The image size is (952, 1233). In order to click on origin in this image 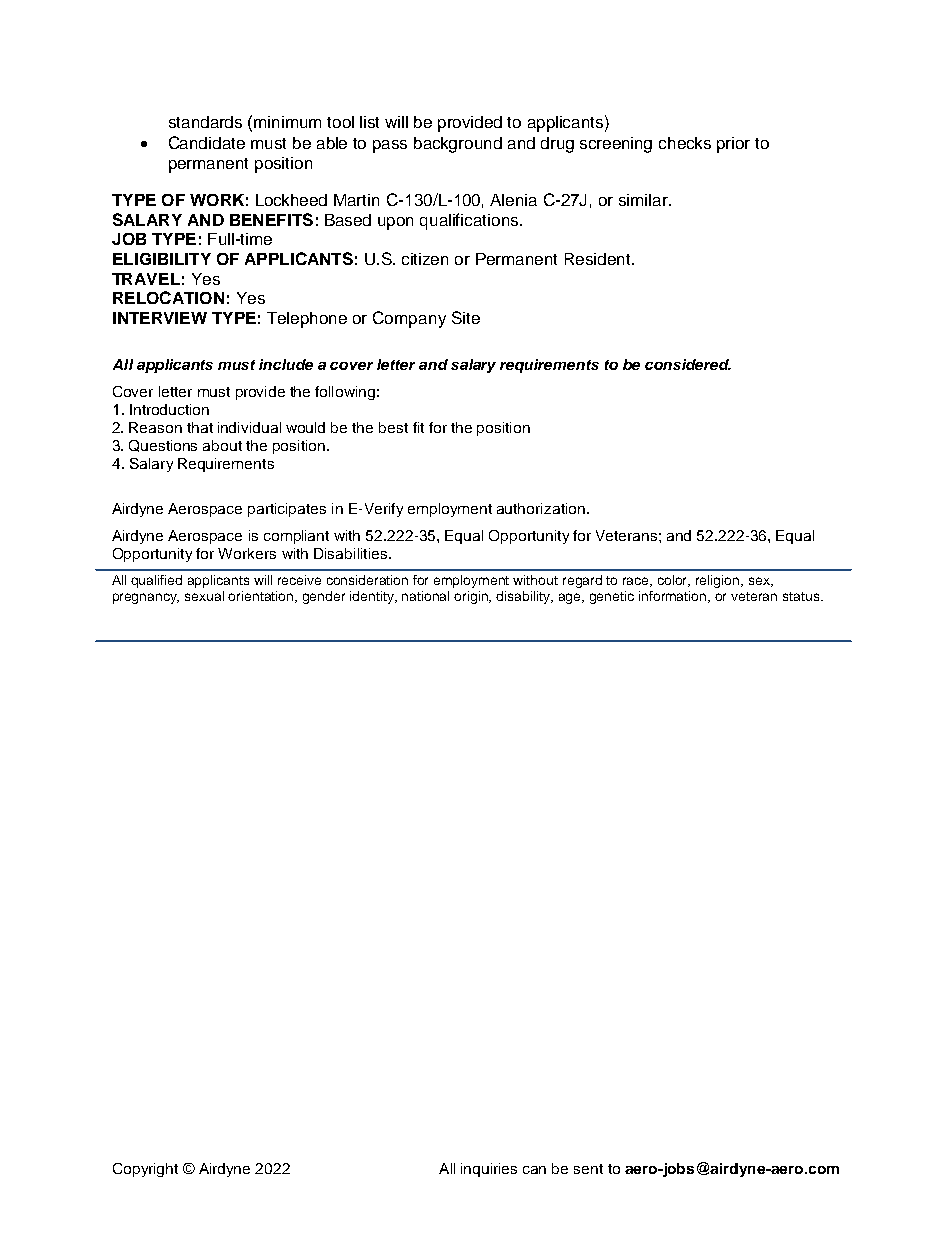, I will do `click(472, 597)`.
